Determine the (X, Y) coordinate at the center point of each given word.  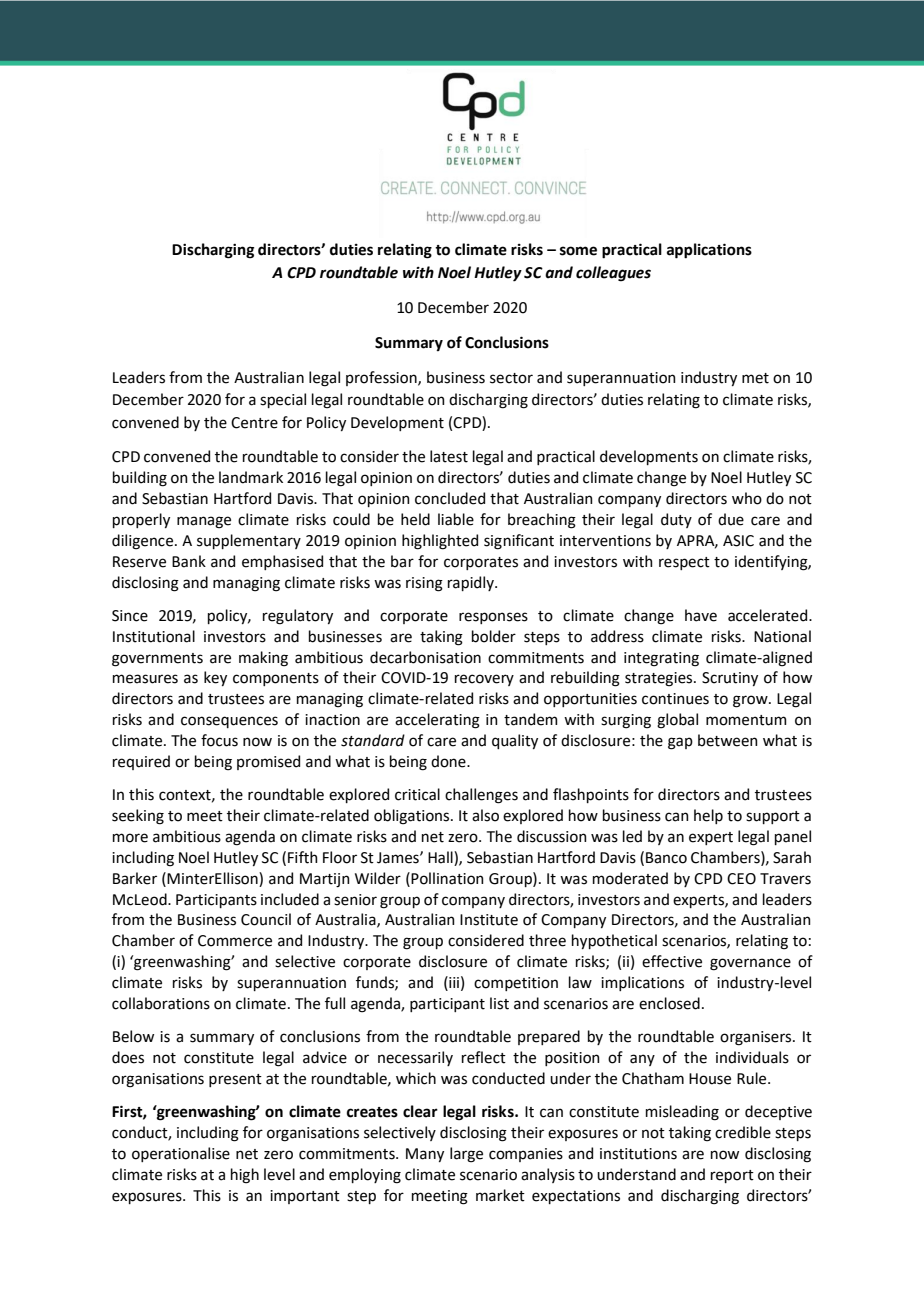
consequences (229, 722)
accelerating (437, 721)
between (728, 740)
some (578, 251)
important (305, 1197)
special (283, 400)
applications (709, 251)
